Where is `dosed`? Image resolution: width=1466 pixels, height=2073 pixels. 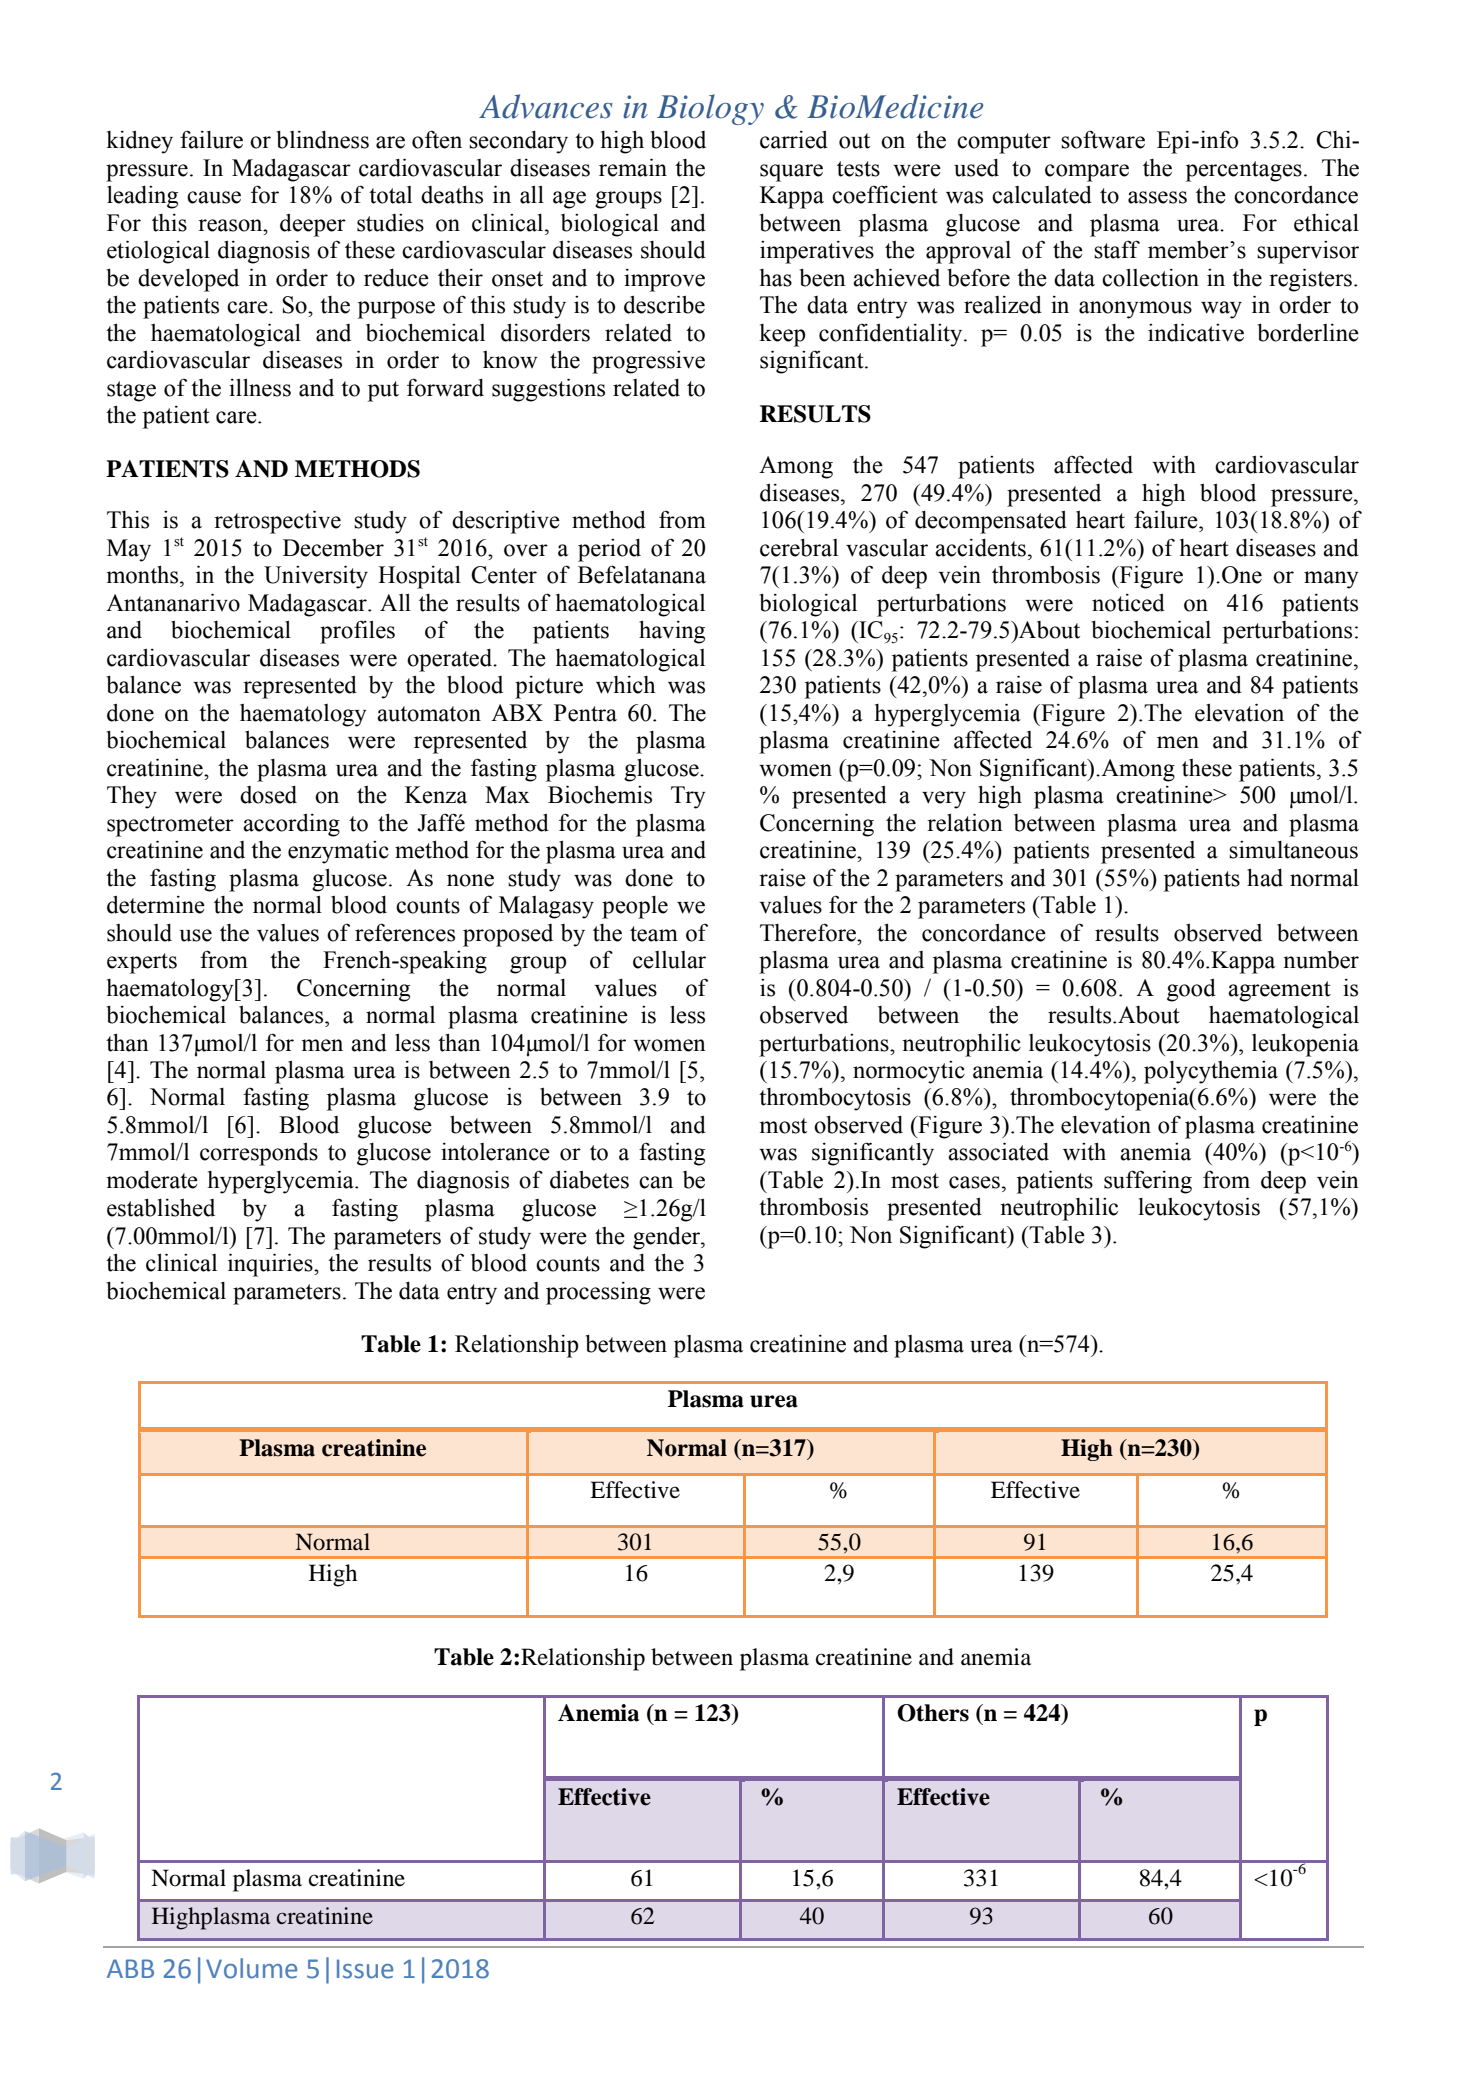
dosed is located at coordinates (268, 795).
